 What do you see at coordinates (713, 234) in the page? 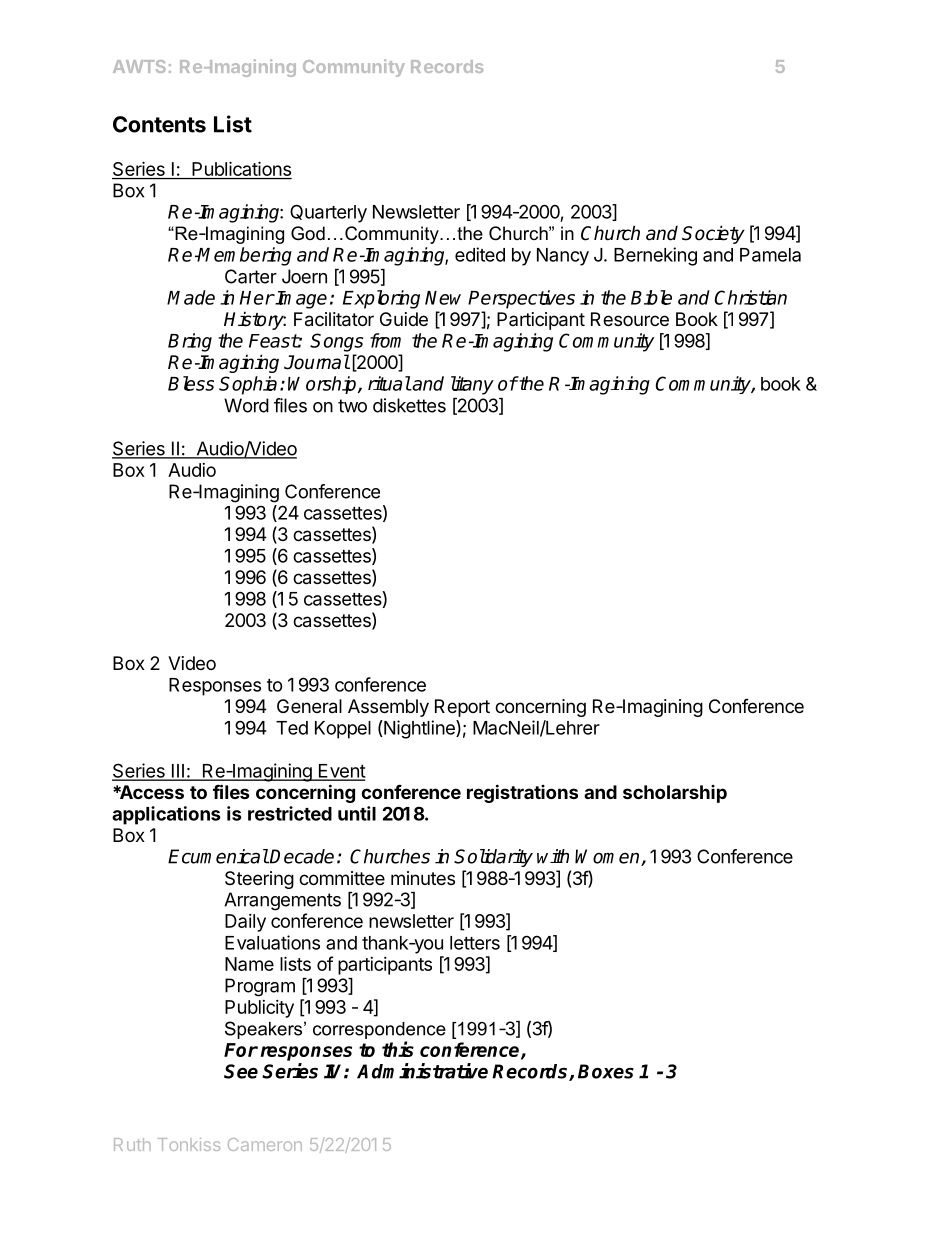
I see `Society` at bounding box center [713, 234].
